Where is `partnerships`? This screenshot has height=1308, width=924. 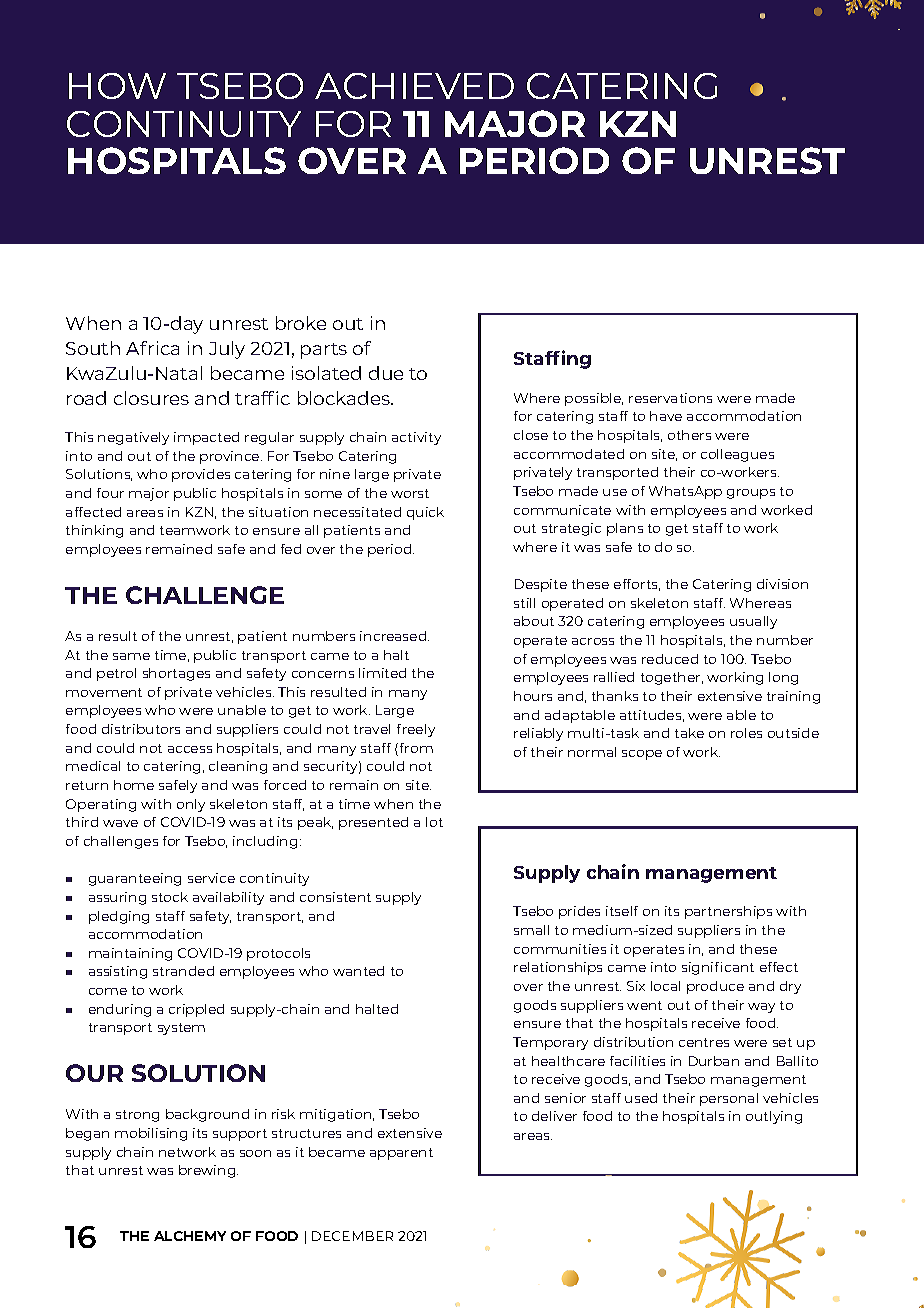 partnerships is located at coordinates (728, 912).
